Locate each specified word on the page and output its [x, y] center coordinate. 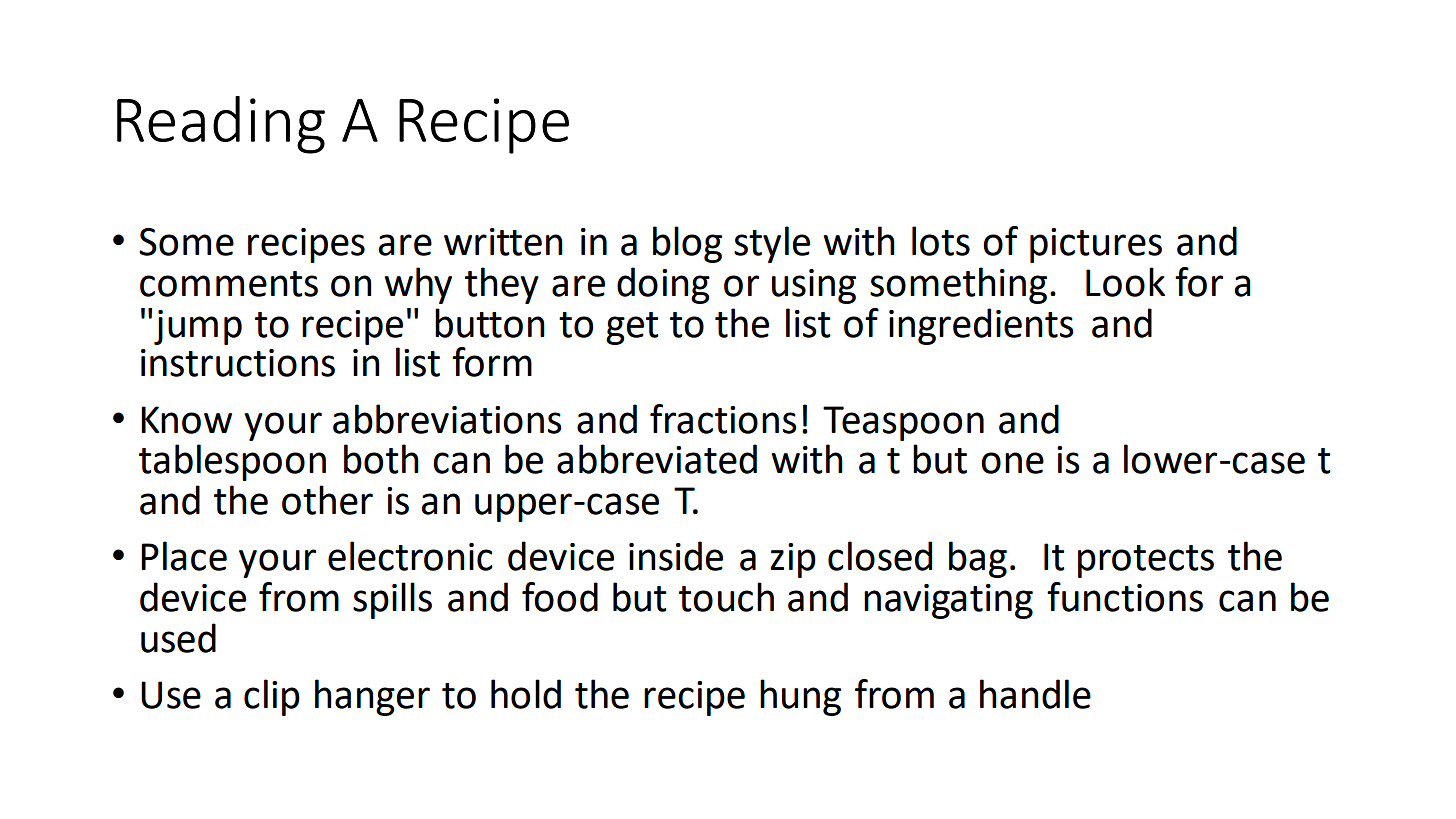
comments [229, 284]
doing [663, 285]
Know [186, 420]
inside [676, 556]
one [1012, 463]
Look [1125, 282]
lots [941, 241]
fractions [723, 419]
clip [272, 697]
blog [687, 244]
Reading [221, 125]
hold [526, 694]
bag [978, 559]
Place [184, 556]
